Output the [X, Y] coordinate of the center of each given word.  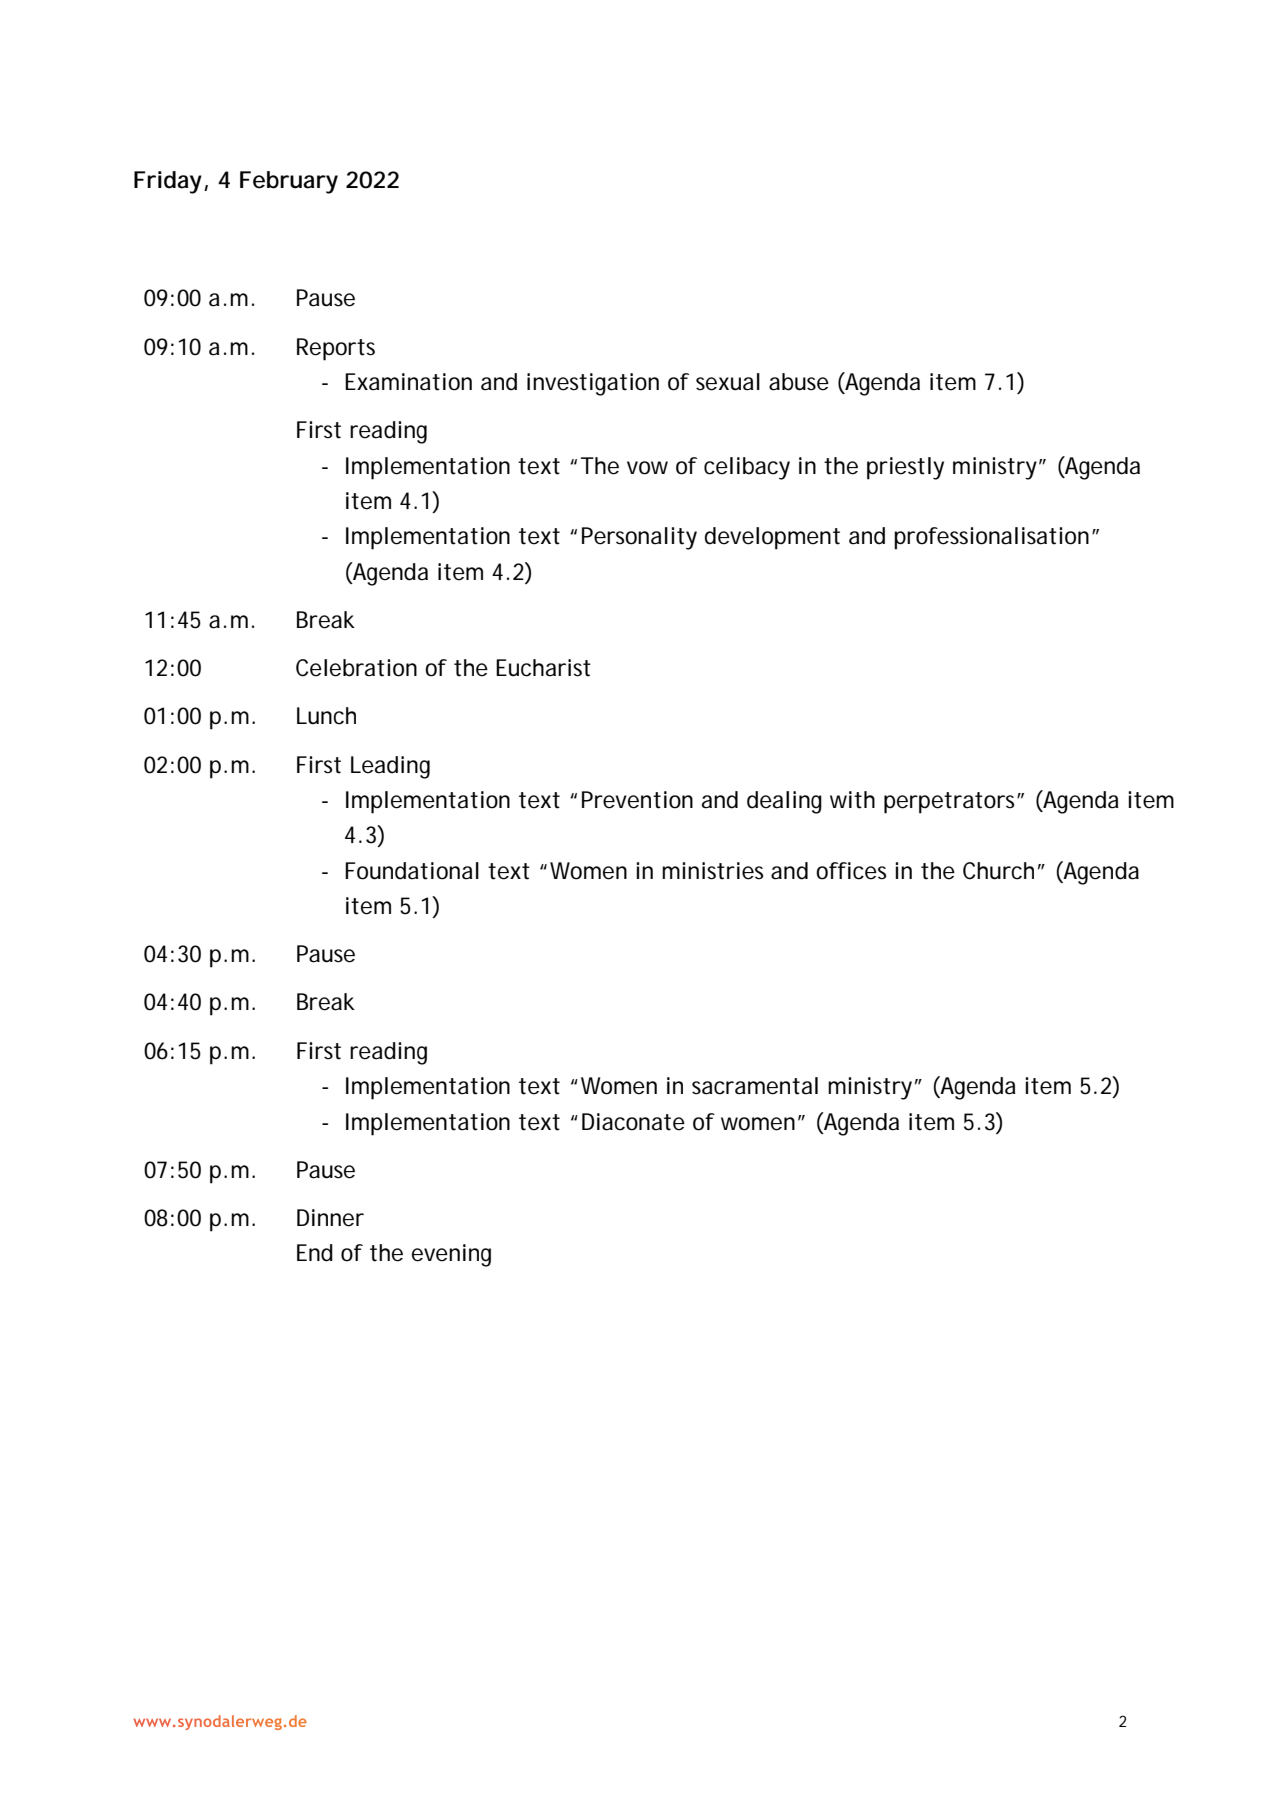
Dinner [330, 1218]
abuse [799, 382]
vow [647, 468]
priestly [905, 468]
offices [851, 871]
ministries [712, 871]
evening [451, 1255]
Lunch [326, 716]
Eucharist [543, 668]
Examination [408, 382]
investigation [593, 384]
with [852, 800]
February [289, 182]
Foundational [412, 871]
